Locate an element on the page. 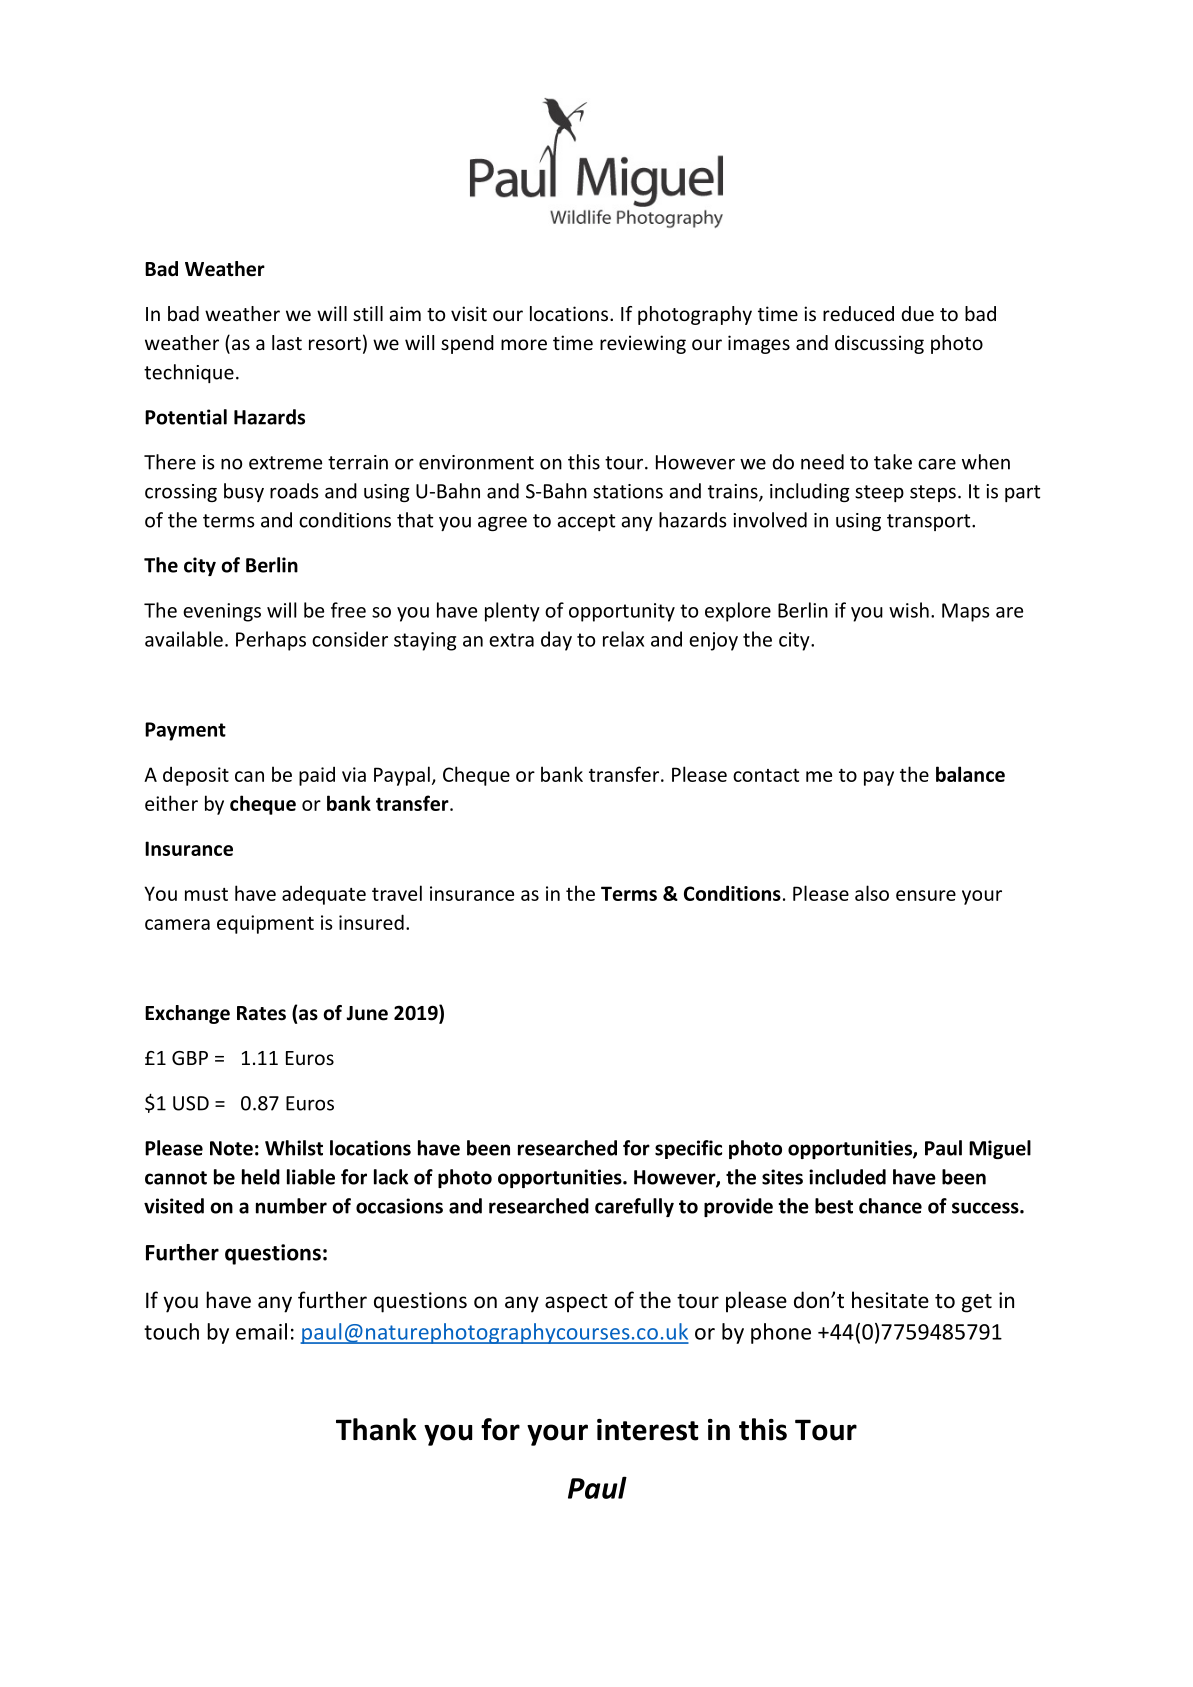  reviewing is located at coordinates (643, 344).
